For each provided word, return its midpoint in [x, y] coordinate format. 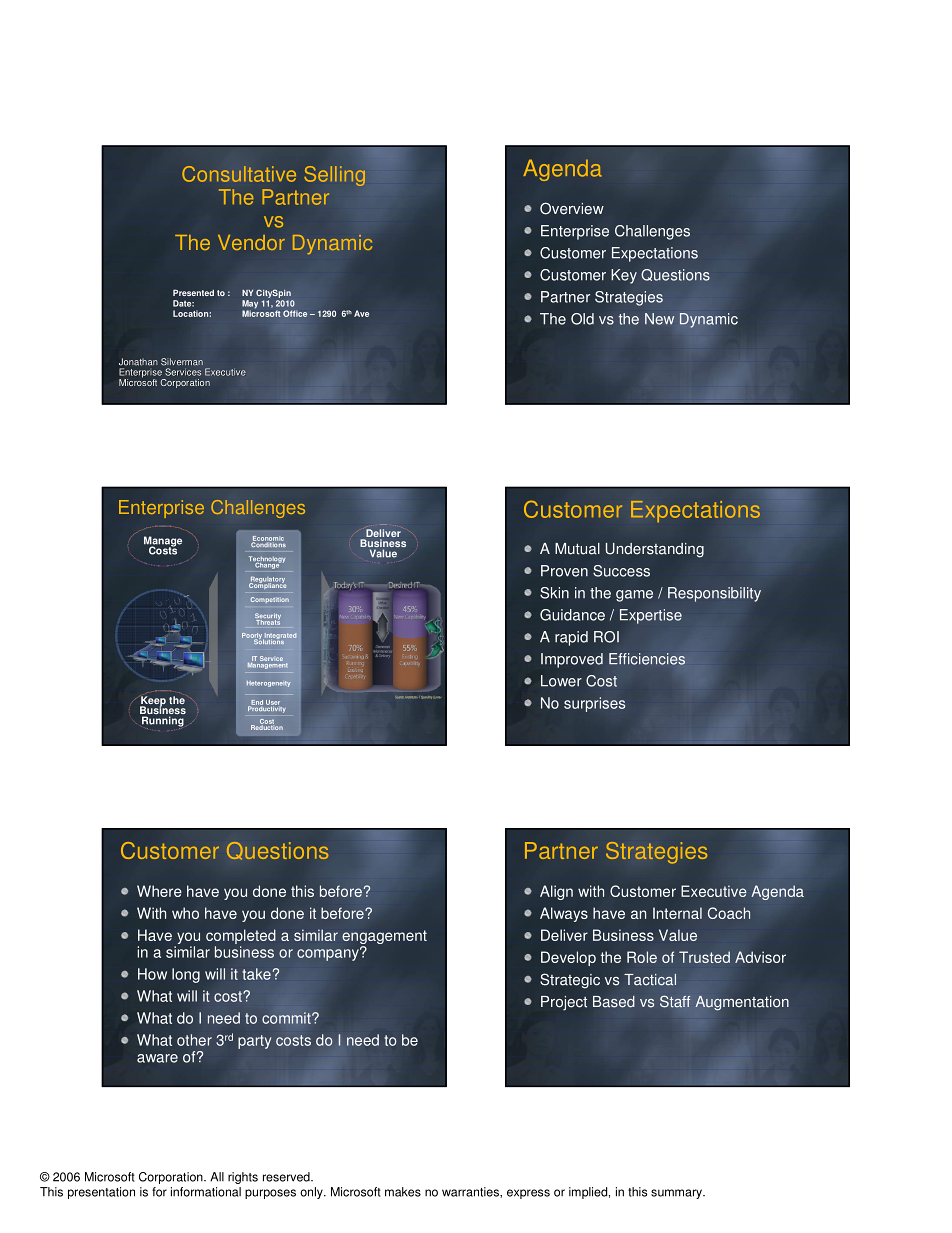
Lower [561, 681]
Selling [335, 176]
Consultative [239, 174]
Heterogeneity [269, 684]
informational [206, 1192]
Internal [677, 913]
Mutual [577, 549]
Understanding [655, 550]
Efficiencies [647, 659]
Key [624, 276]
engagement [384, 938]
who [185, 913]
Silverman [182, 362]
